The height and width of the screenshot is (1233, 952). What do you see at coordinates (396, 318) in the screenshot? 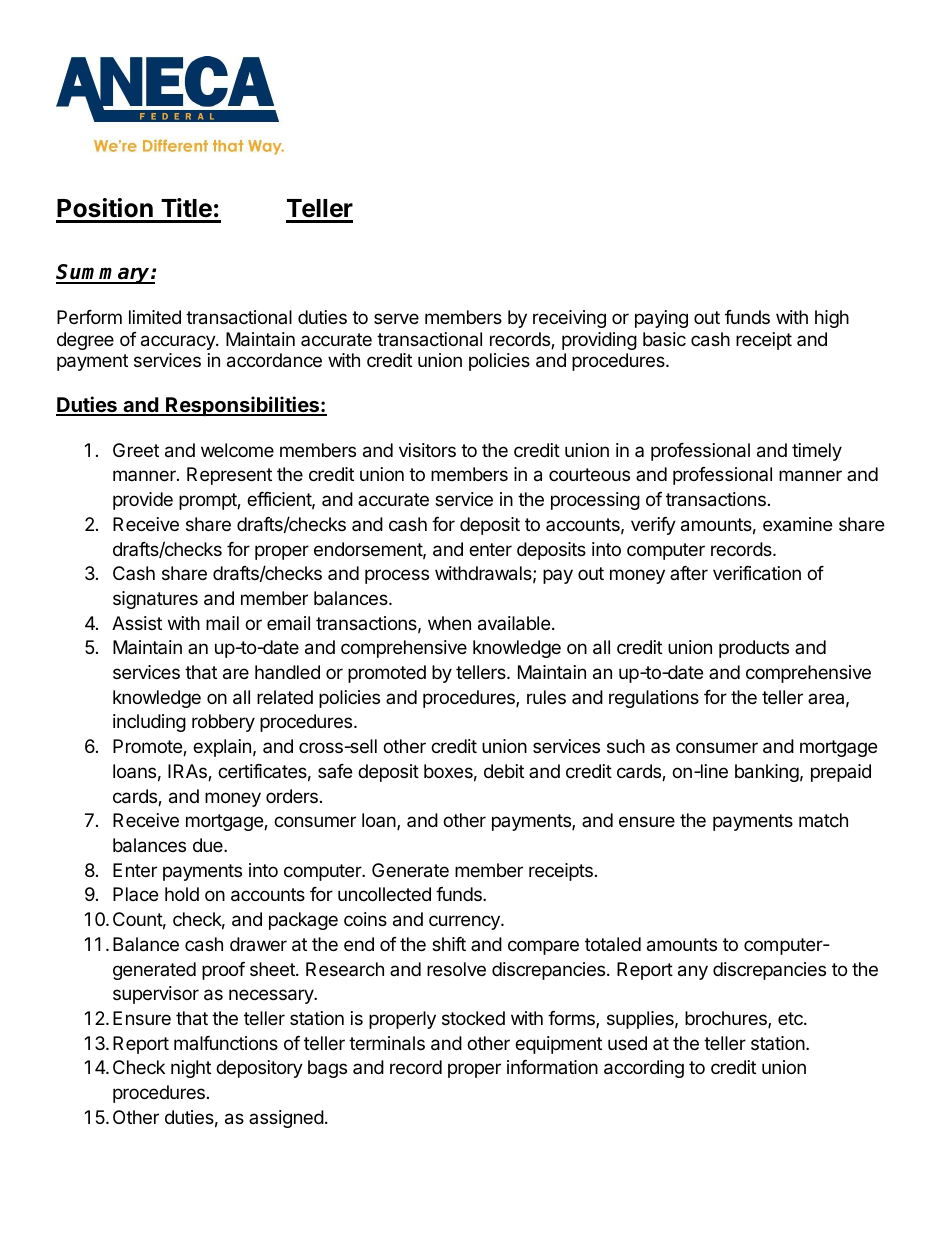
I see `serve` at bounding box center [396, 318].
